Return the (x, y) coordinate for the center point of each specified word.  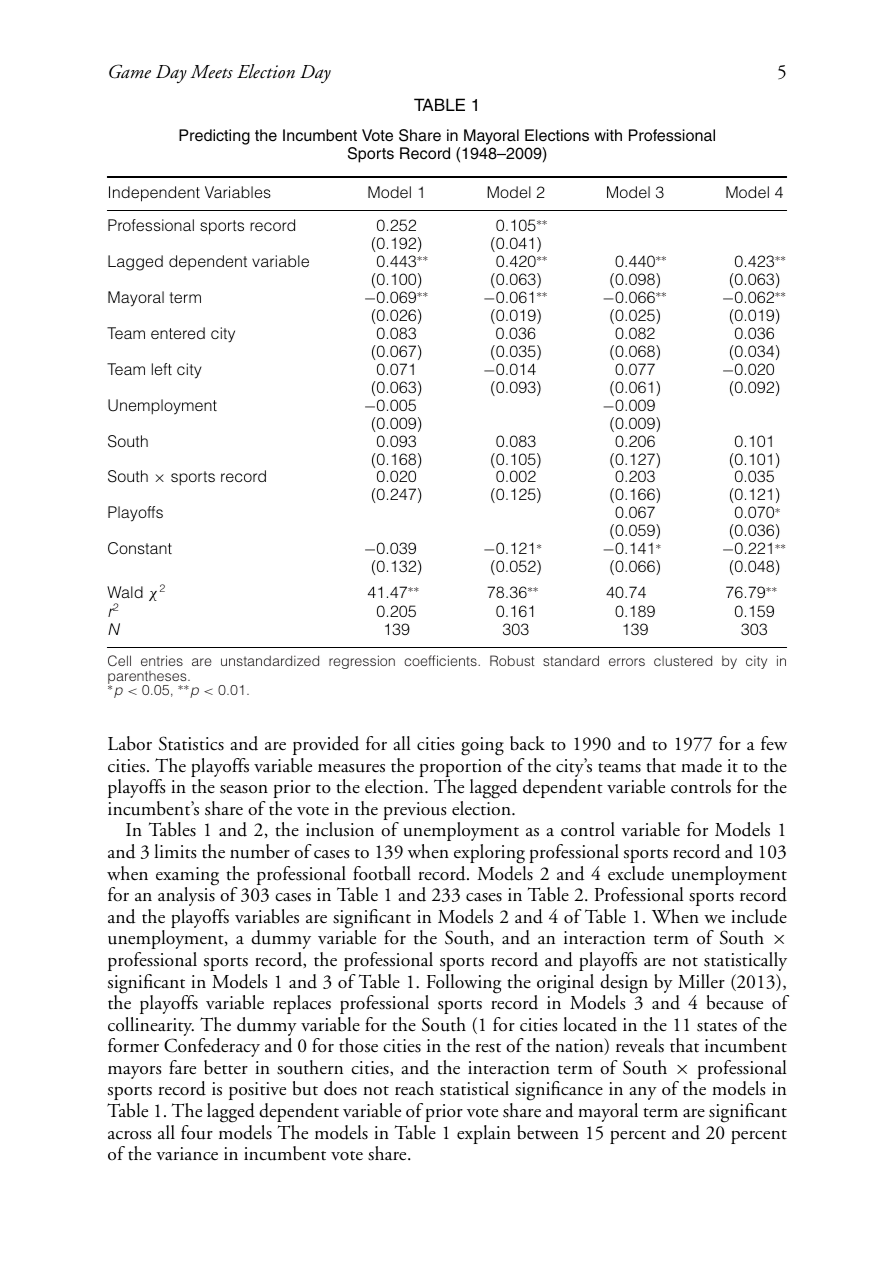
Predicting (214, 137)
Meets (211, 72)
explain (484, 1134)
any (643, 1093)
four (197, 1132)
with (608, 135)
